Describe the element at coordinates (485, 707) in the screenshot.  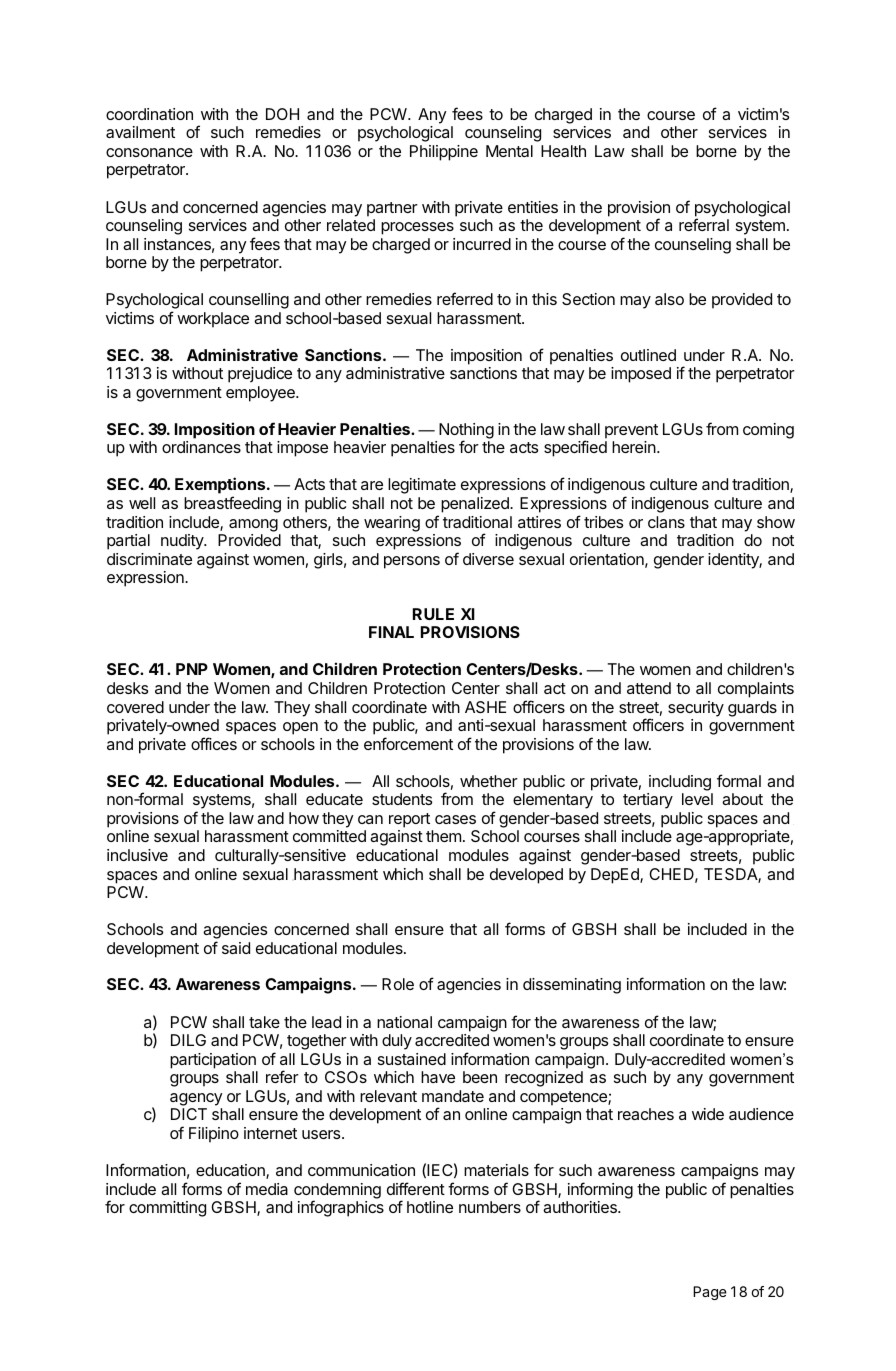
I see `ASHE` at that location.
